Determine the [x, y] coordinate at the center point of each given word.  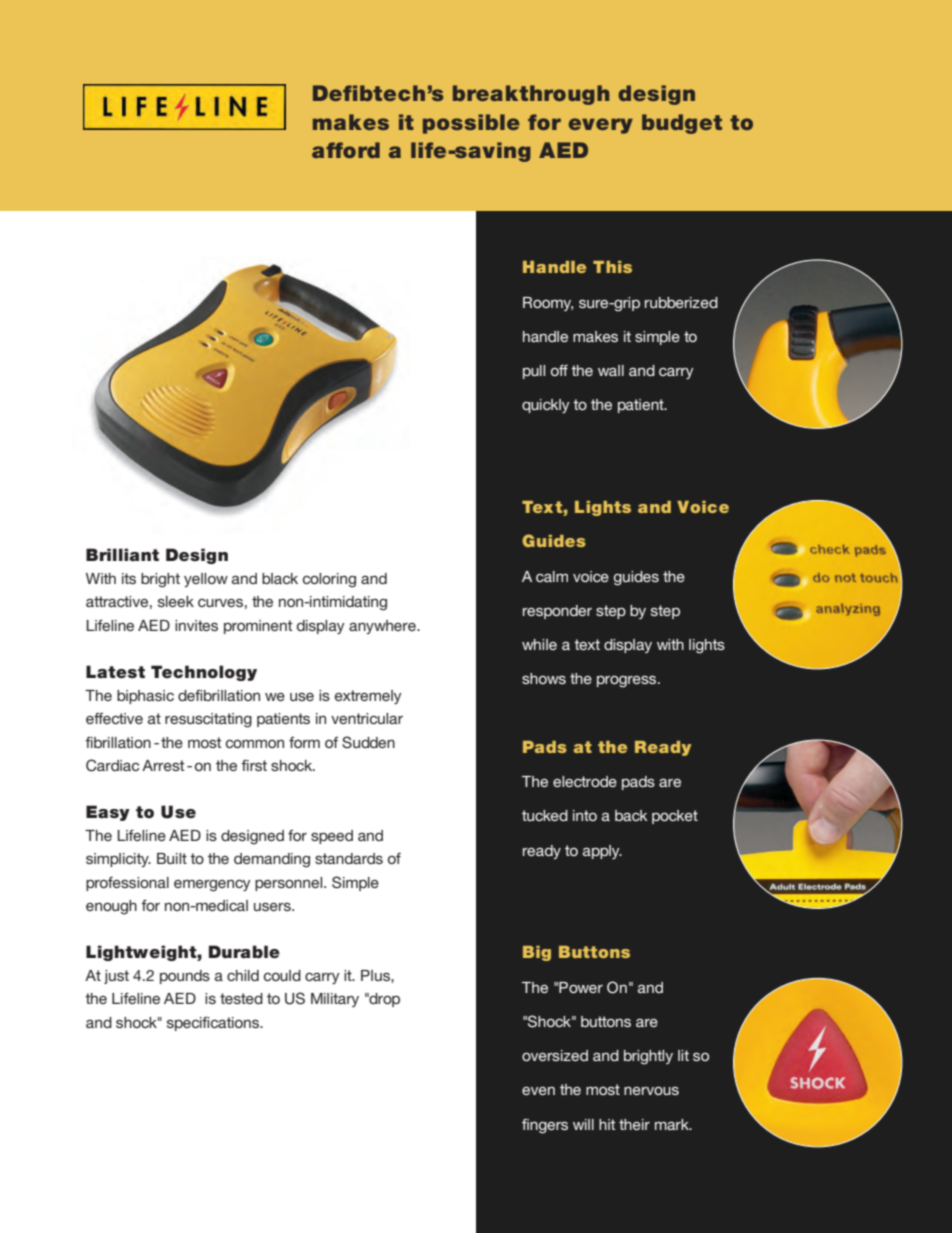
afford [346, 150]
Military [335, 1000]
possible [471, 124]
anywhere [383, 627]
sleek [176, 601]
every [601, 126]
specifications [214, 1024]
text [587, 644]
